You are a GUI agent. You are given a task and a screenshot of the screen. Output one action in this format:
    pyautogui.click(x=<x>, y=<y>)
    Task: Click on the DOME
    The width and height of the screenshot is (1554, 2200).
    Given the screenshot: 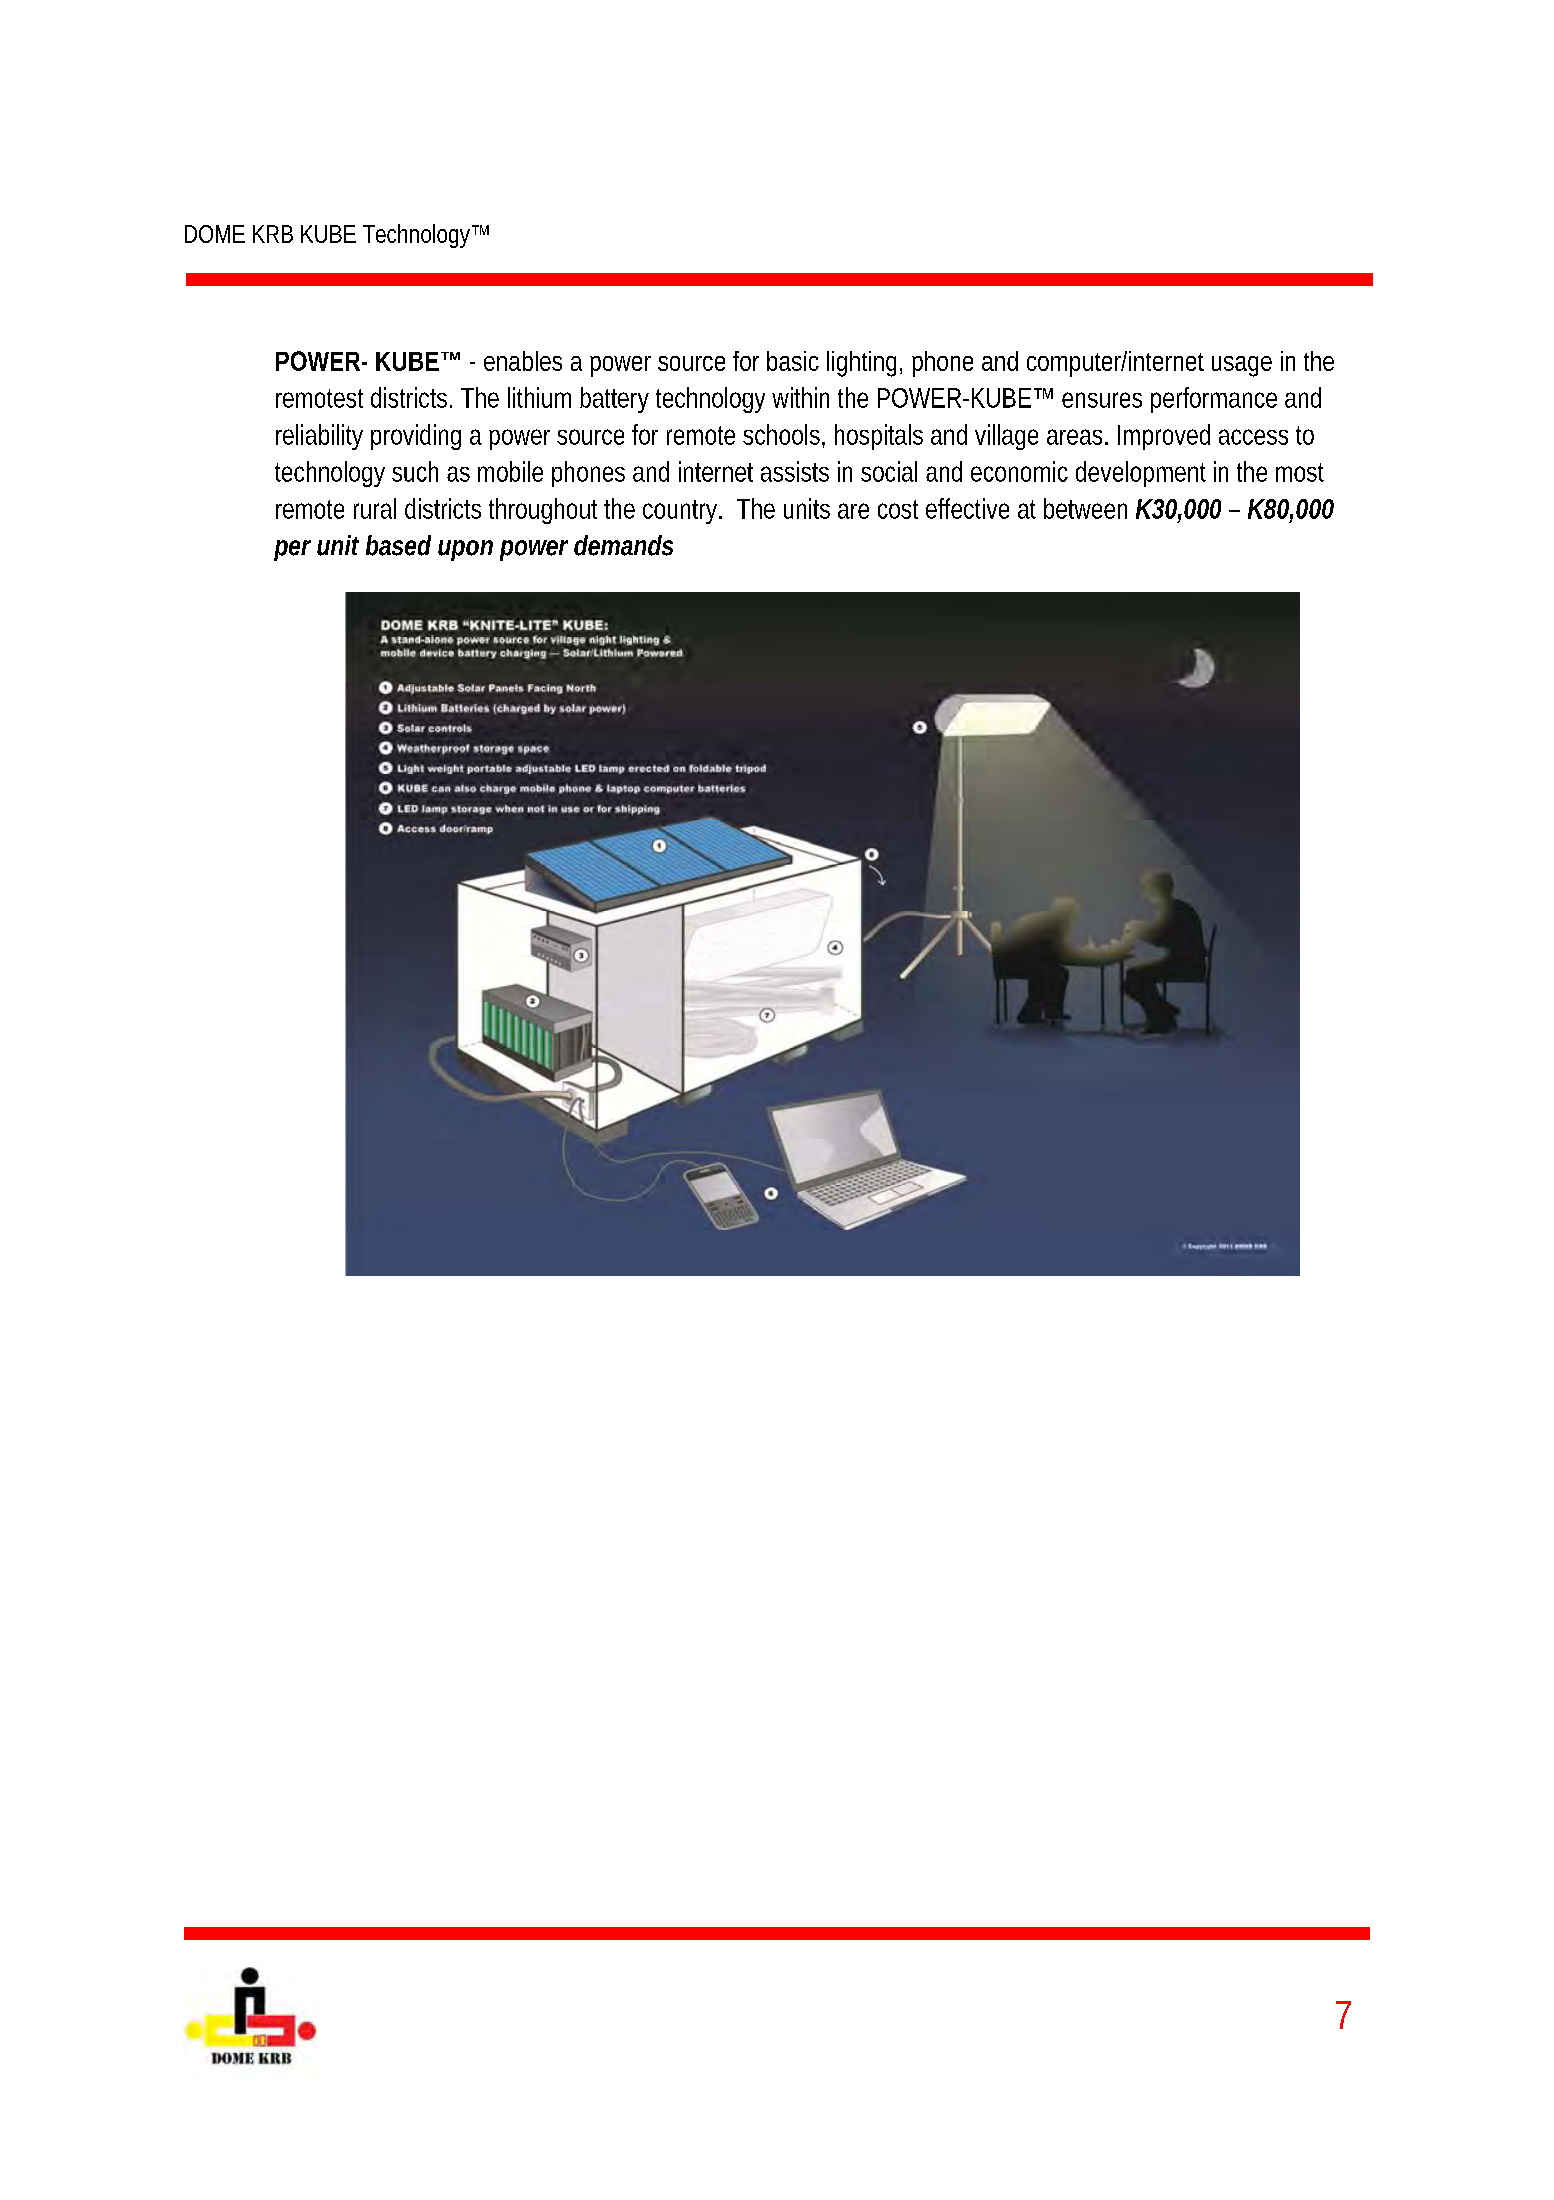 What is the action you would take?
    pyautogui.click(x=215, y=234)
